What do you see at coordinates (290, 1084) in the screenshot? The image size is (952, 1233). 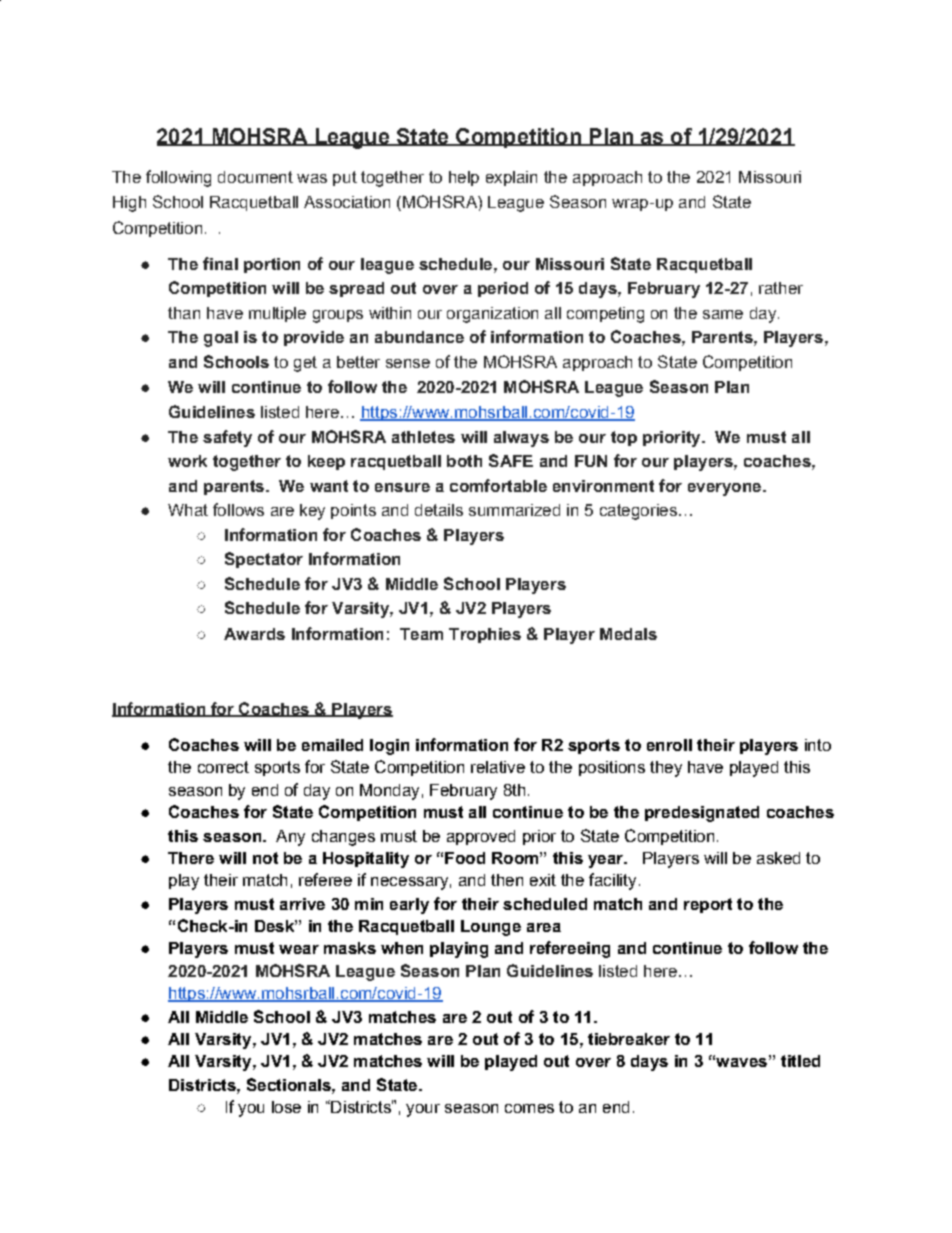 I see `Sectionals` at bounding box center [290, 1084].
